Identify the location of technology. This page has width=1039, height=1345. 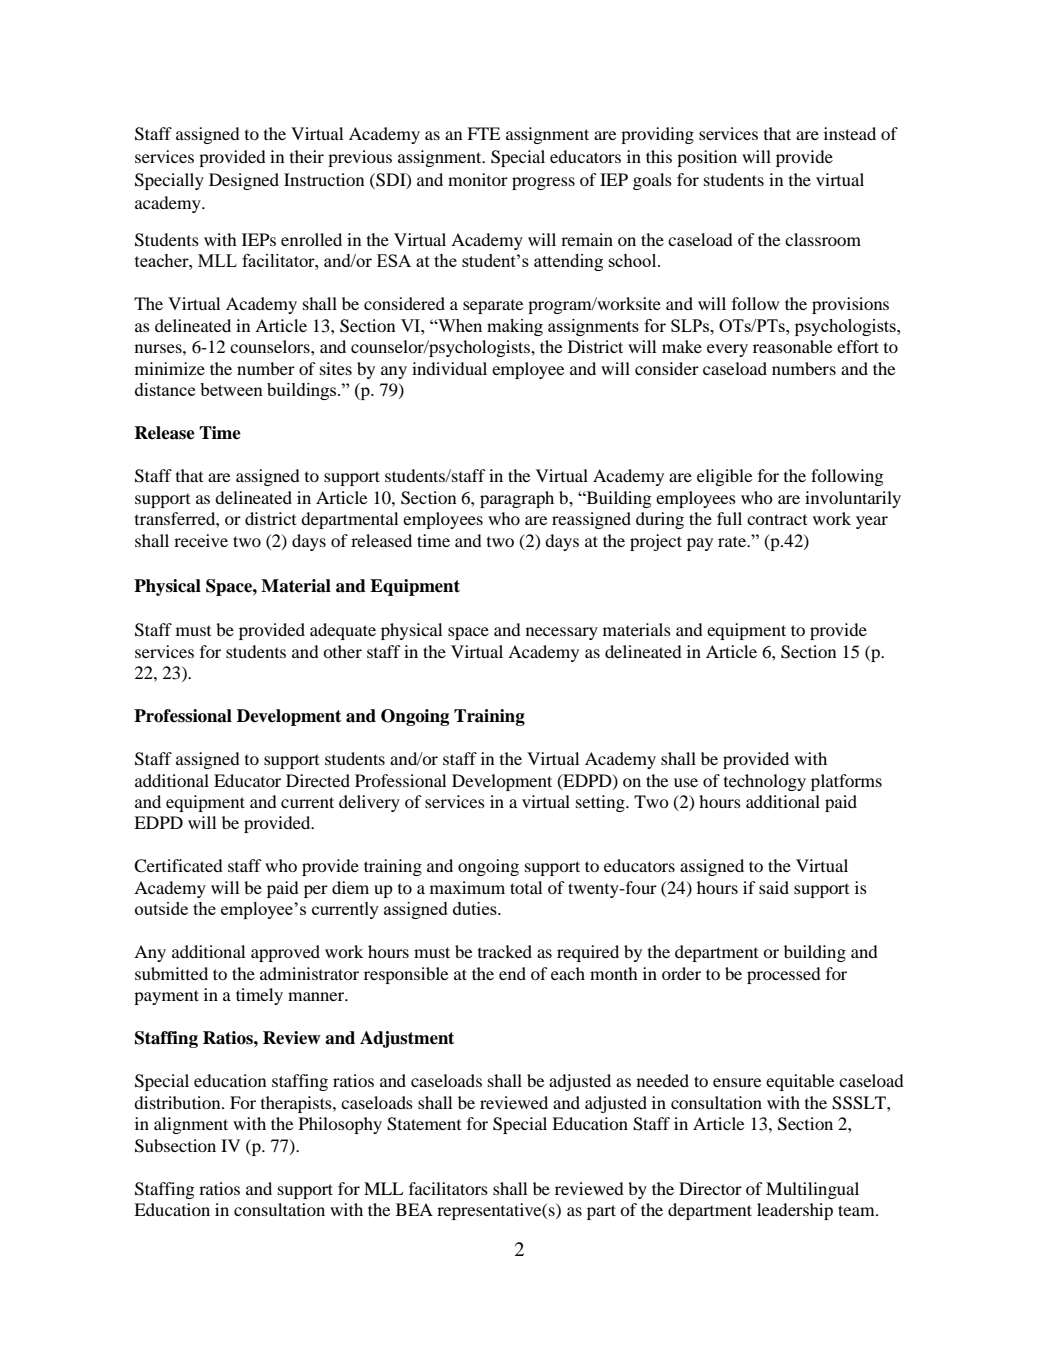
(765, 782).
